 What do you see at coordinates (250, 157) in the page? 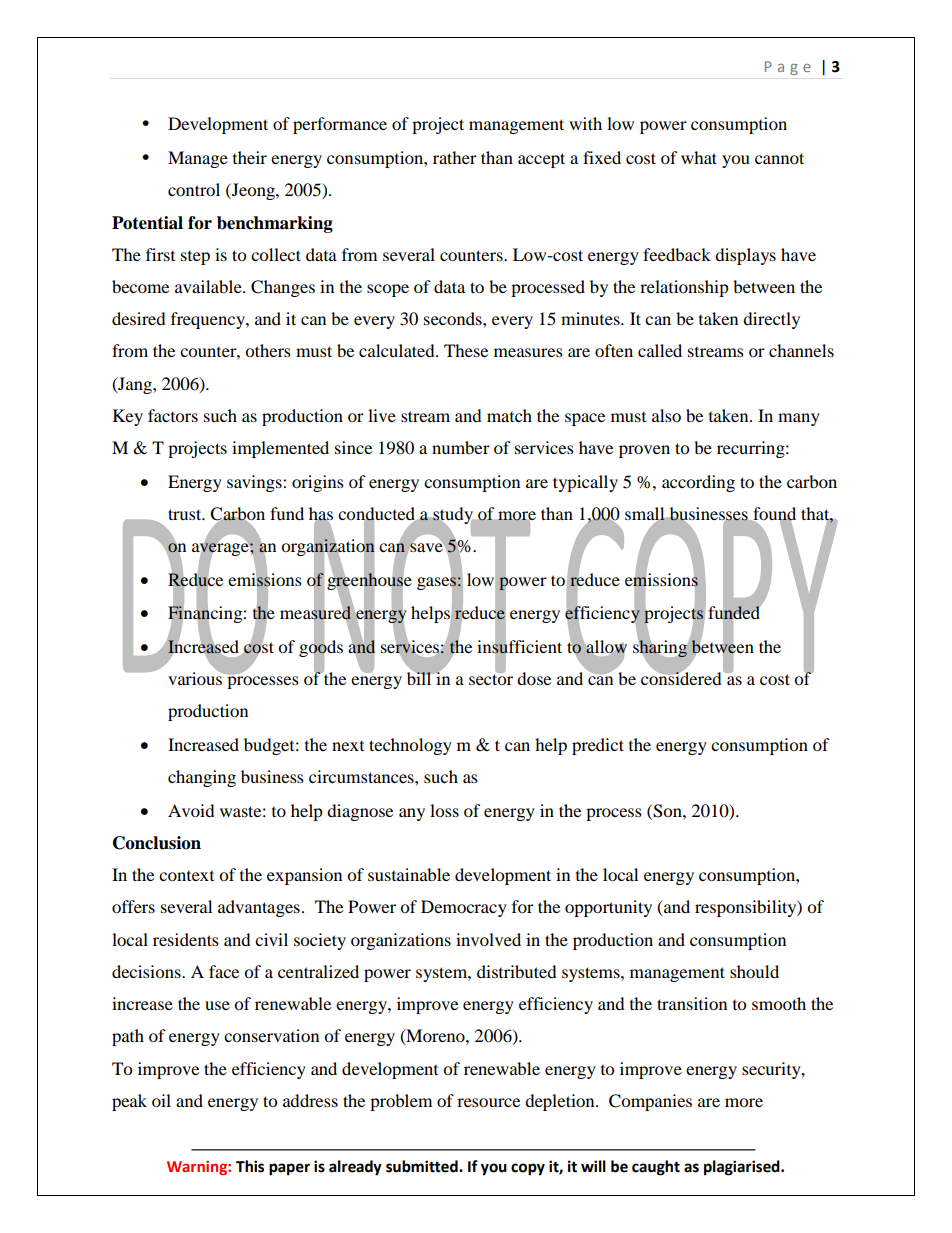
I see `their` at bounding box center [250, 157].
